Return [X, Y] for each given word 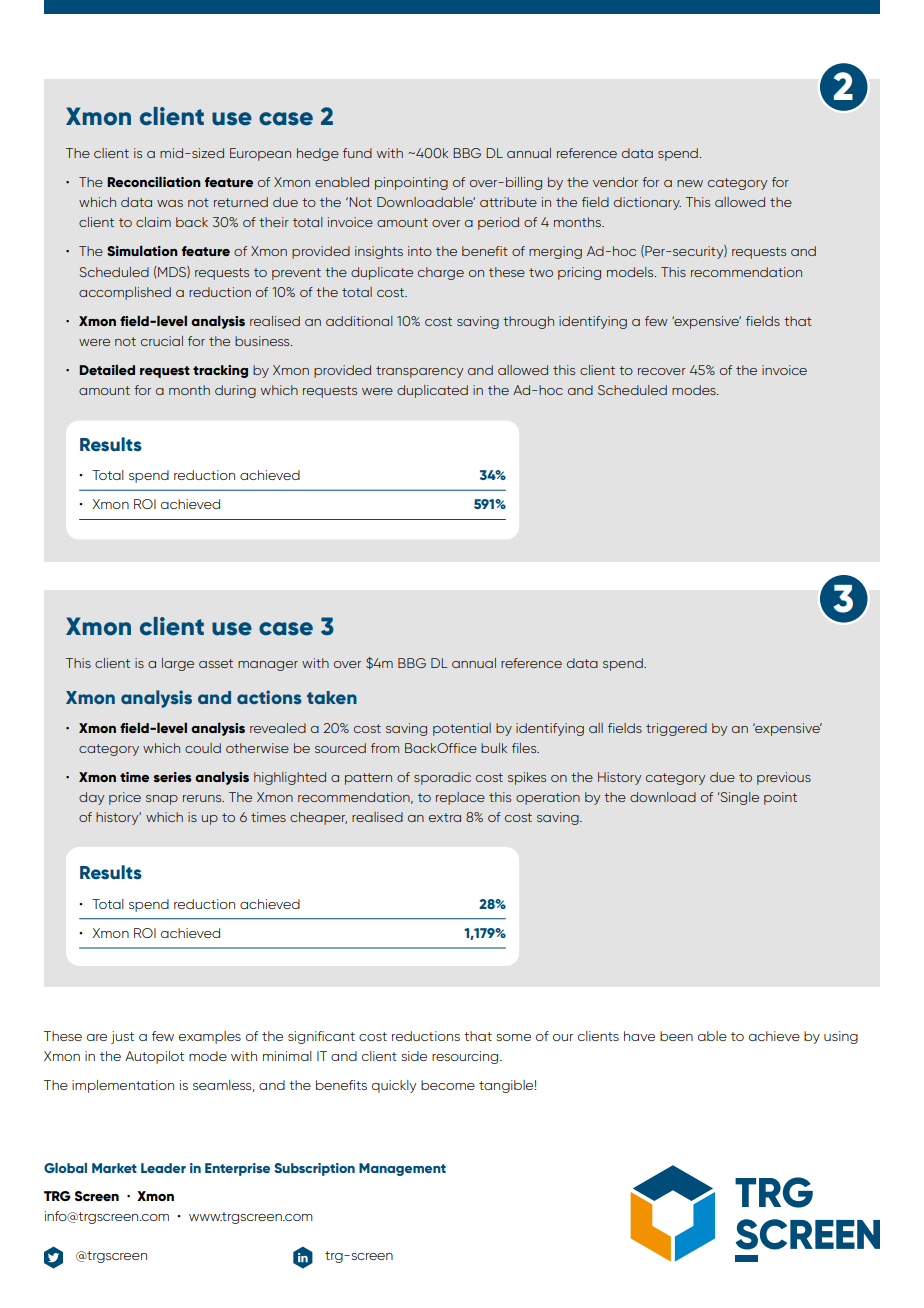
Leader [163, 1168]
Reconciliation [154, 181]
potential [462, 729]
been [676, 1036]
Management [402, 1169]
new [690, 183]
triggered [676, 729]
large [178, 664]
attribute [508, 202]
